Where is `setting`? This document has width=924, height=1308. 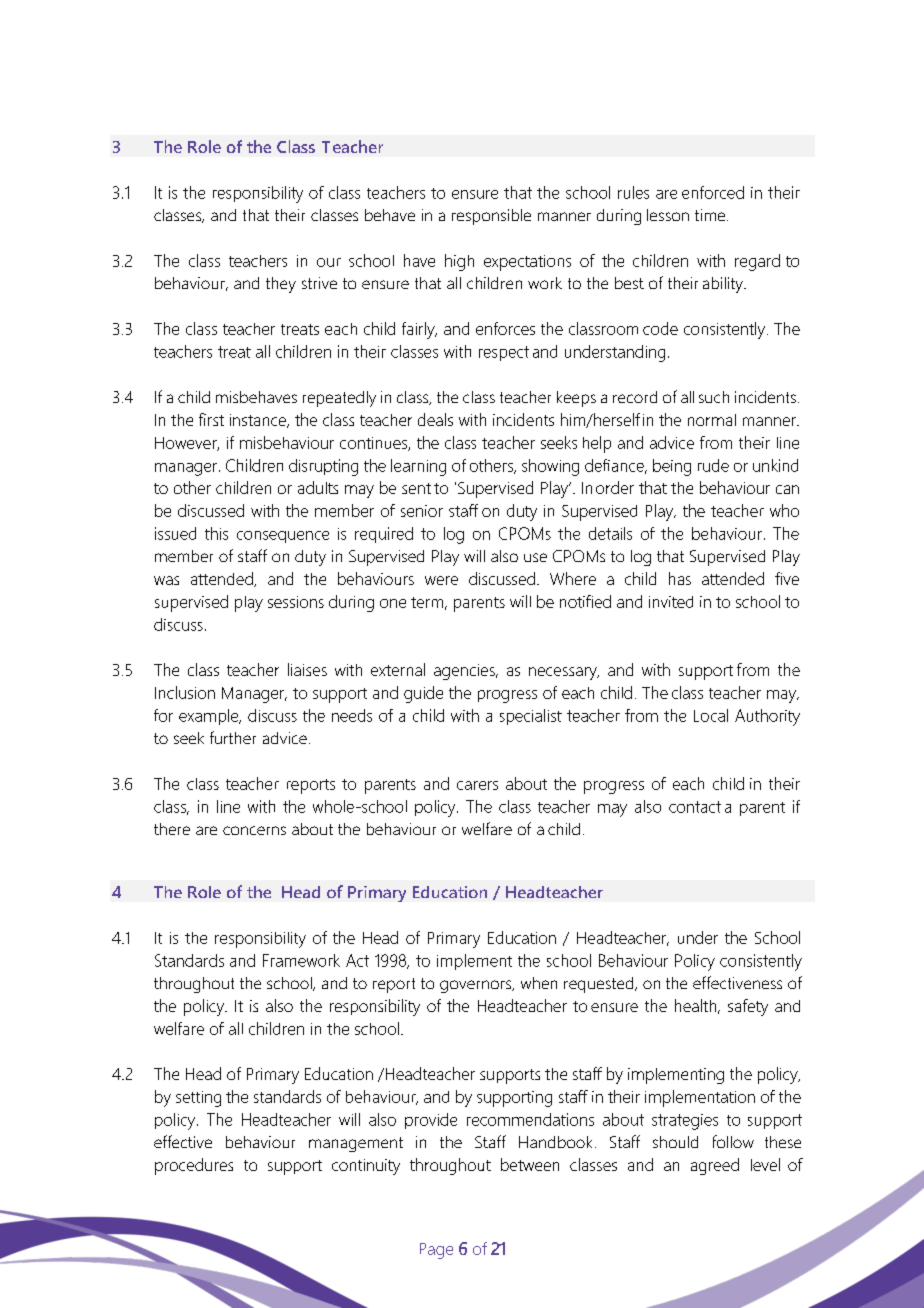
setting is located at coordinates (198, 1099).
